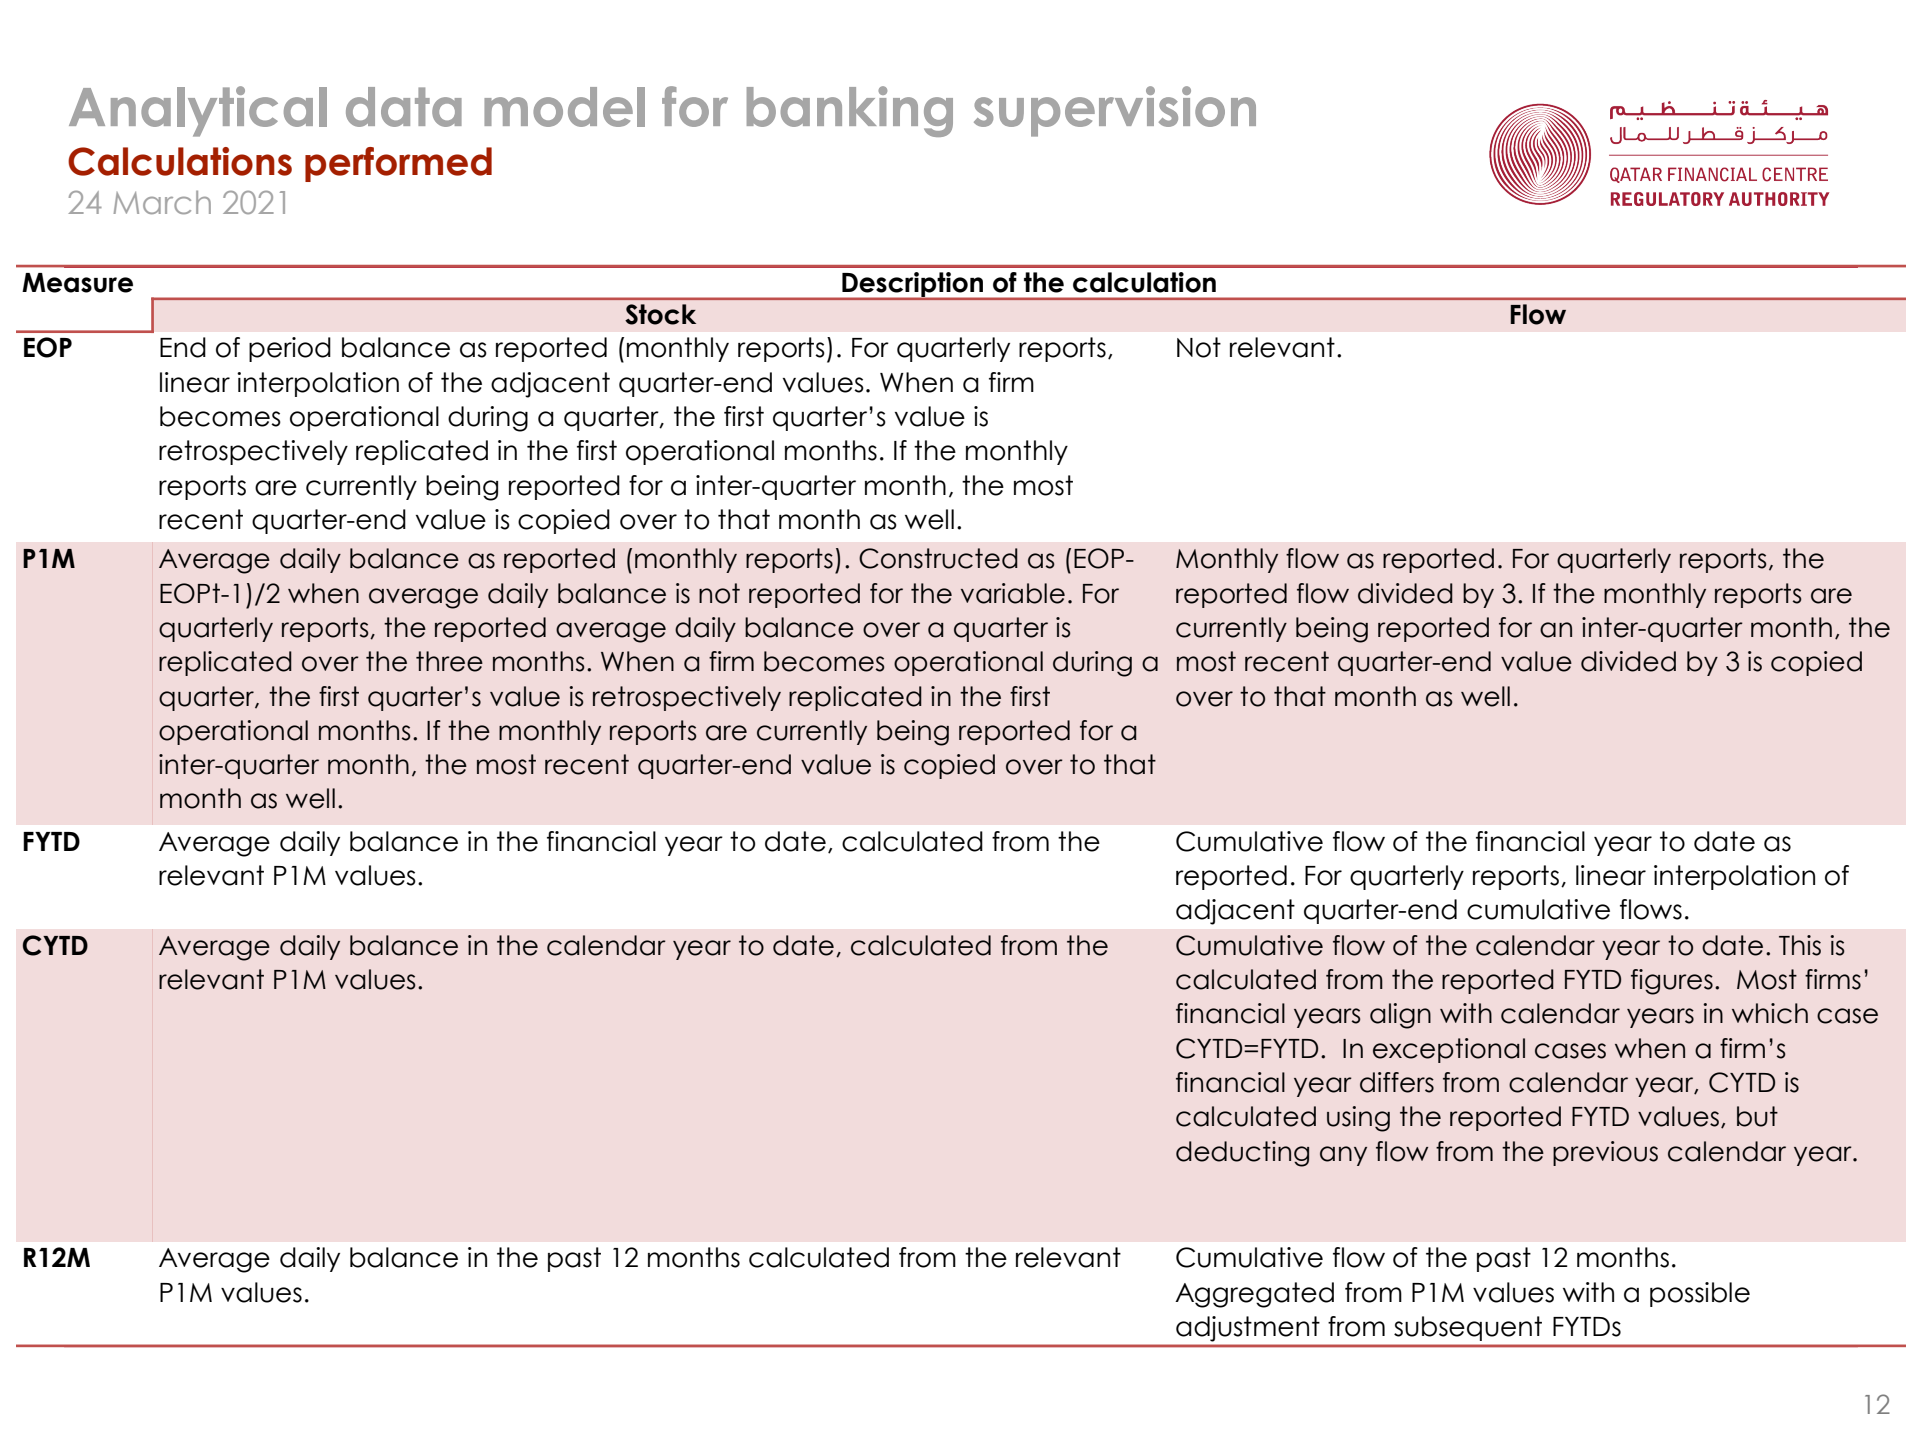  What do you see at coordinates (449, 661) in the document?
I see `three` at bounding box center [449, 661].
